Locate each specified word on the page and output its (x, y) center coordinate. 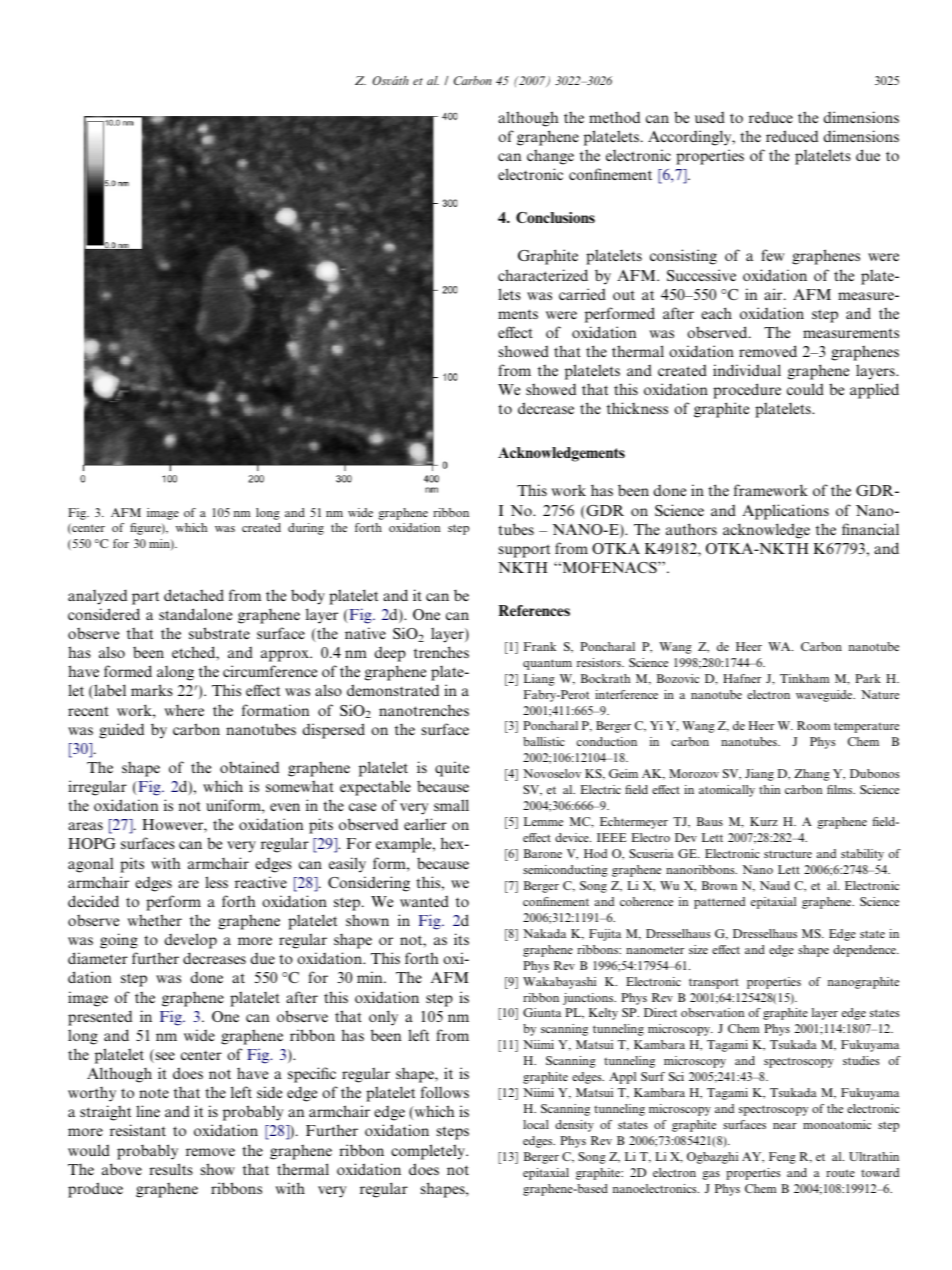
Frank (540, 646)
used (710, 117)
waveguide (825, 696)
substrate (219, 633)
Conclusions (555, 217)
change (550, 157)
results (171, 1169)
